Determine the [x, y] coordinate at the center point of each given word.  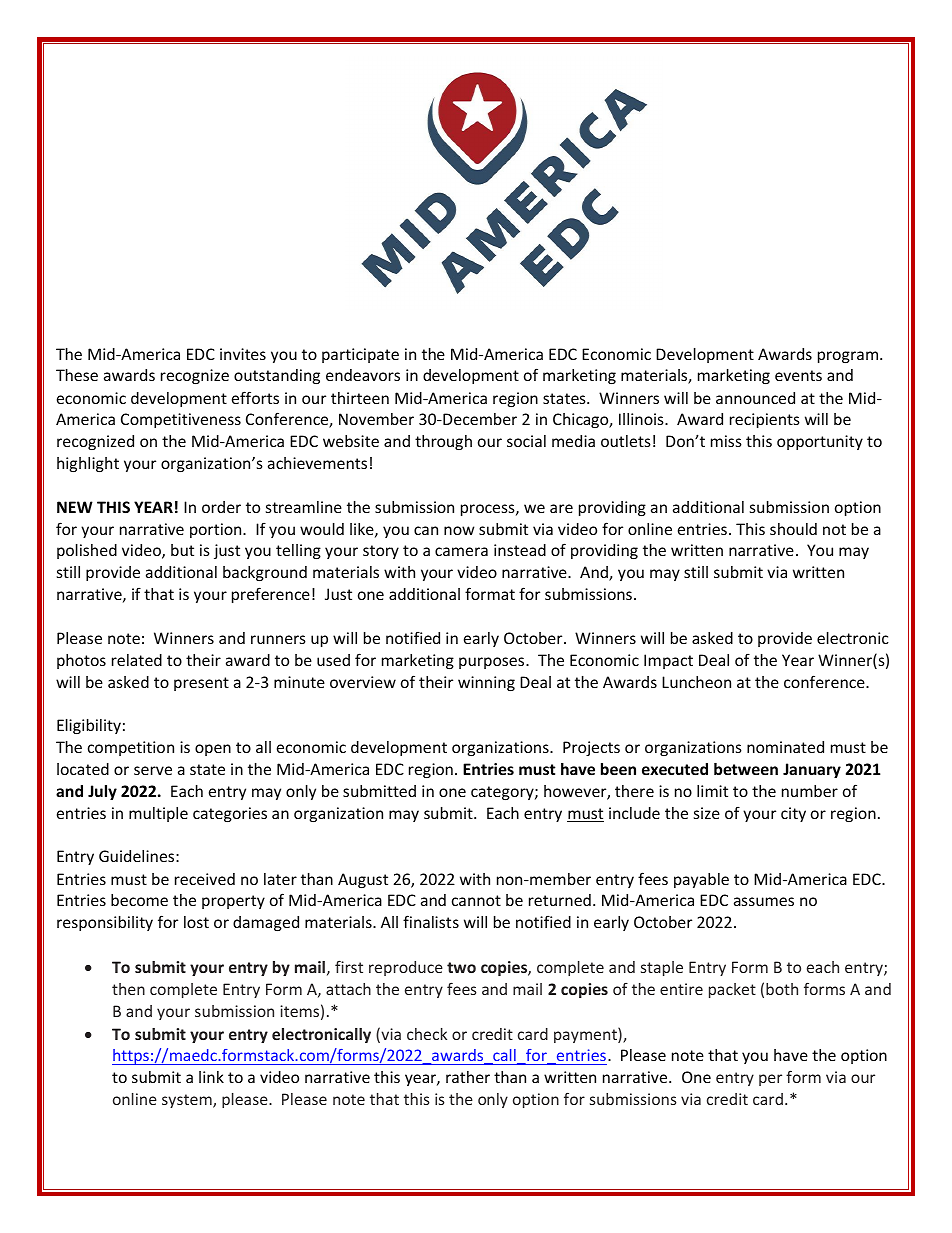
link [211, 1077]
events [798, 375]
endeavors [363, 375]
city [793, 814]
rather [468, 1077]
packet [732, 990]
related [137, 660]
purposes [493, 663]
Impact [668, 661]
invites [243, 354]
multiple [158, 814]
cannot [476, 900]
